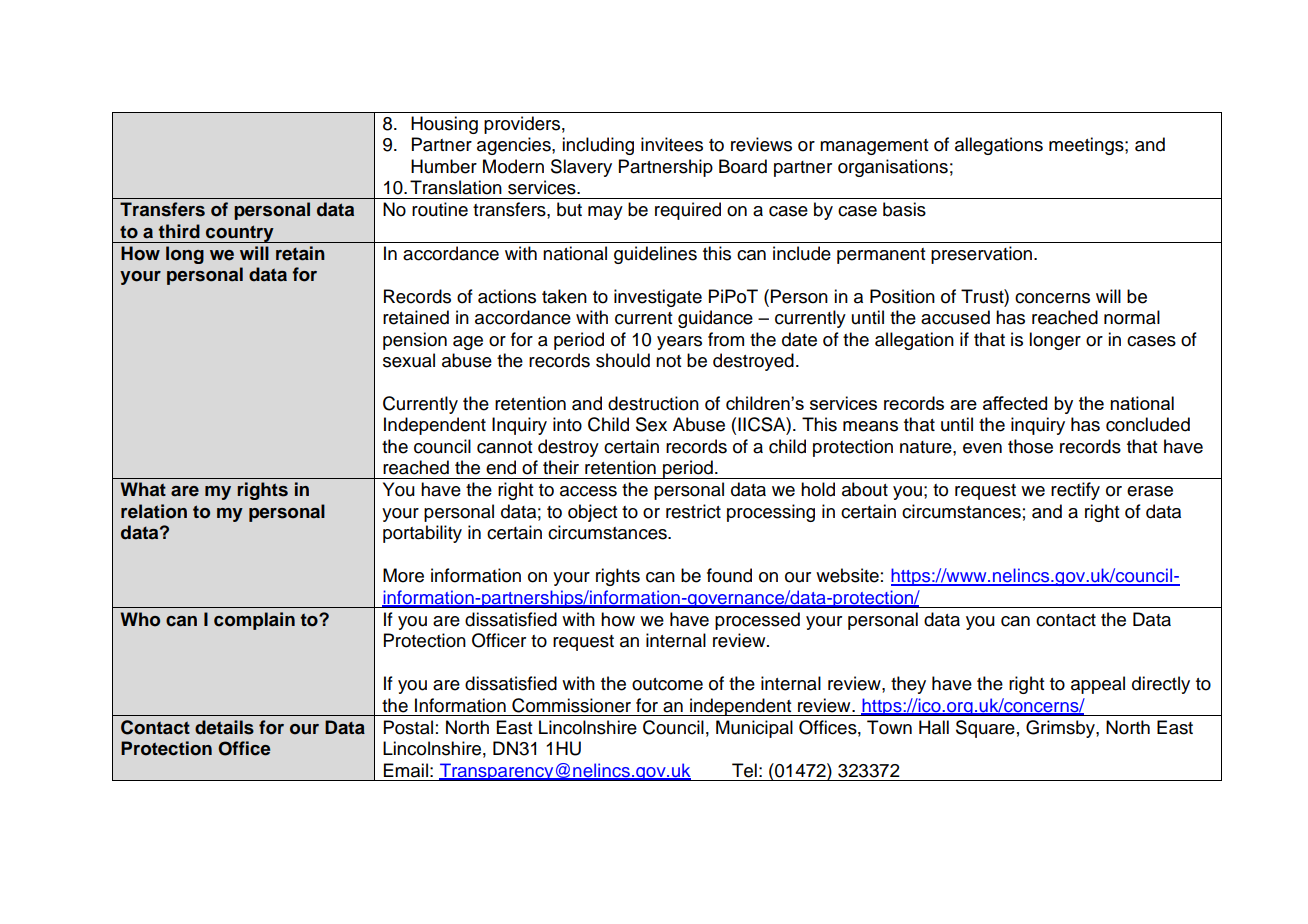  What do you see at coordinates (623, 360) in the page?
I see `should` at bounding box center [623, 360].
